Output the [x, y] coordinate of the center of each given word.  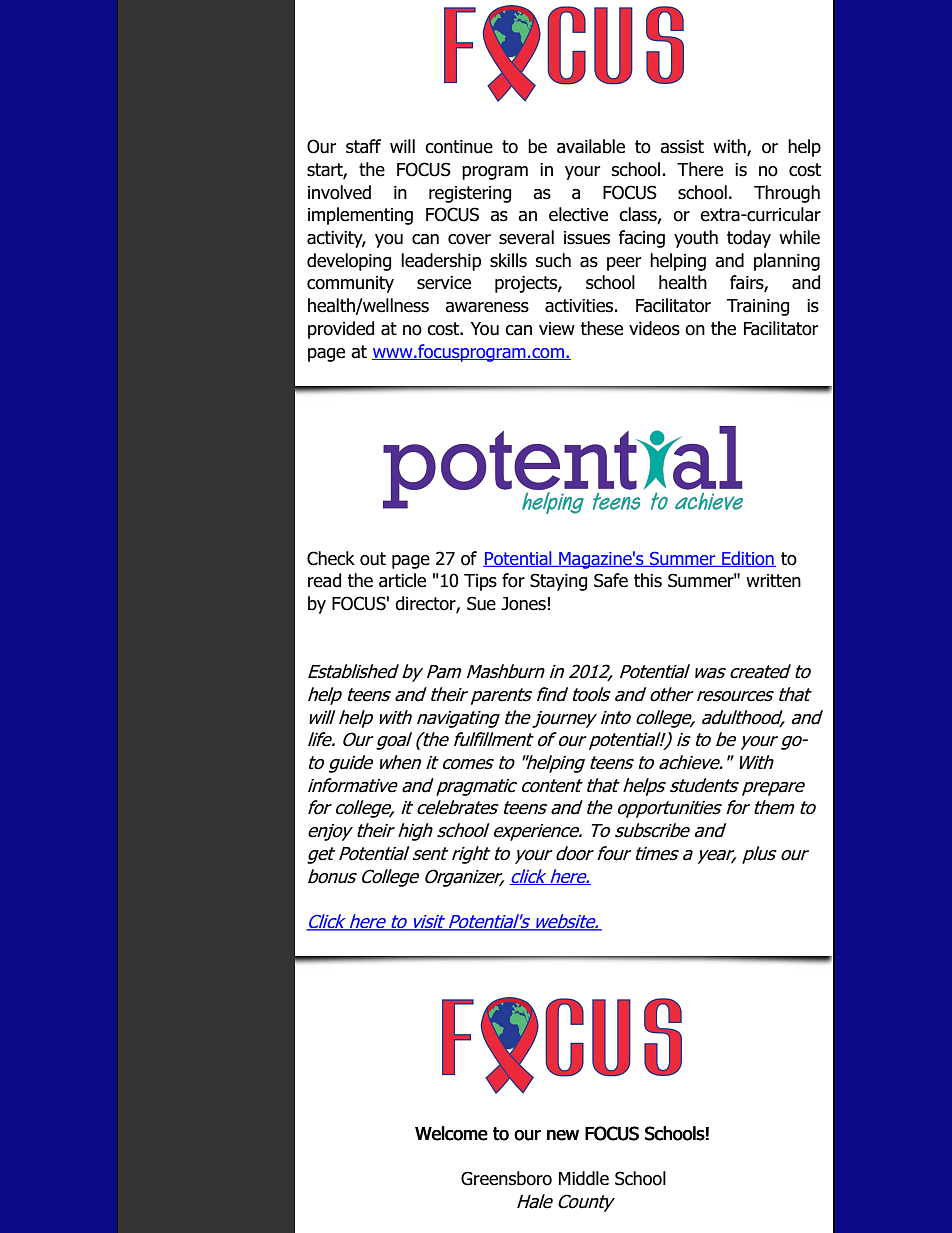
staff [363, 146]
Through [787, 194]
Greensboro [506, 1178]
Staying [558, 582]
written [773, 581]
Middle [584, 1178]
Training [758, 307]
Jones [523, 604]
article [402, 580]
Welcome [451, 1133]
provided [341, 330]
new [563, 1135]
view [557, 329]
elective [578, 214]
